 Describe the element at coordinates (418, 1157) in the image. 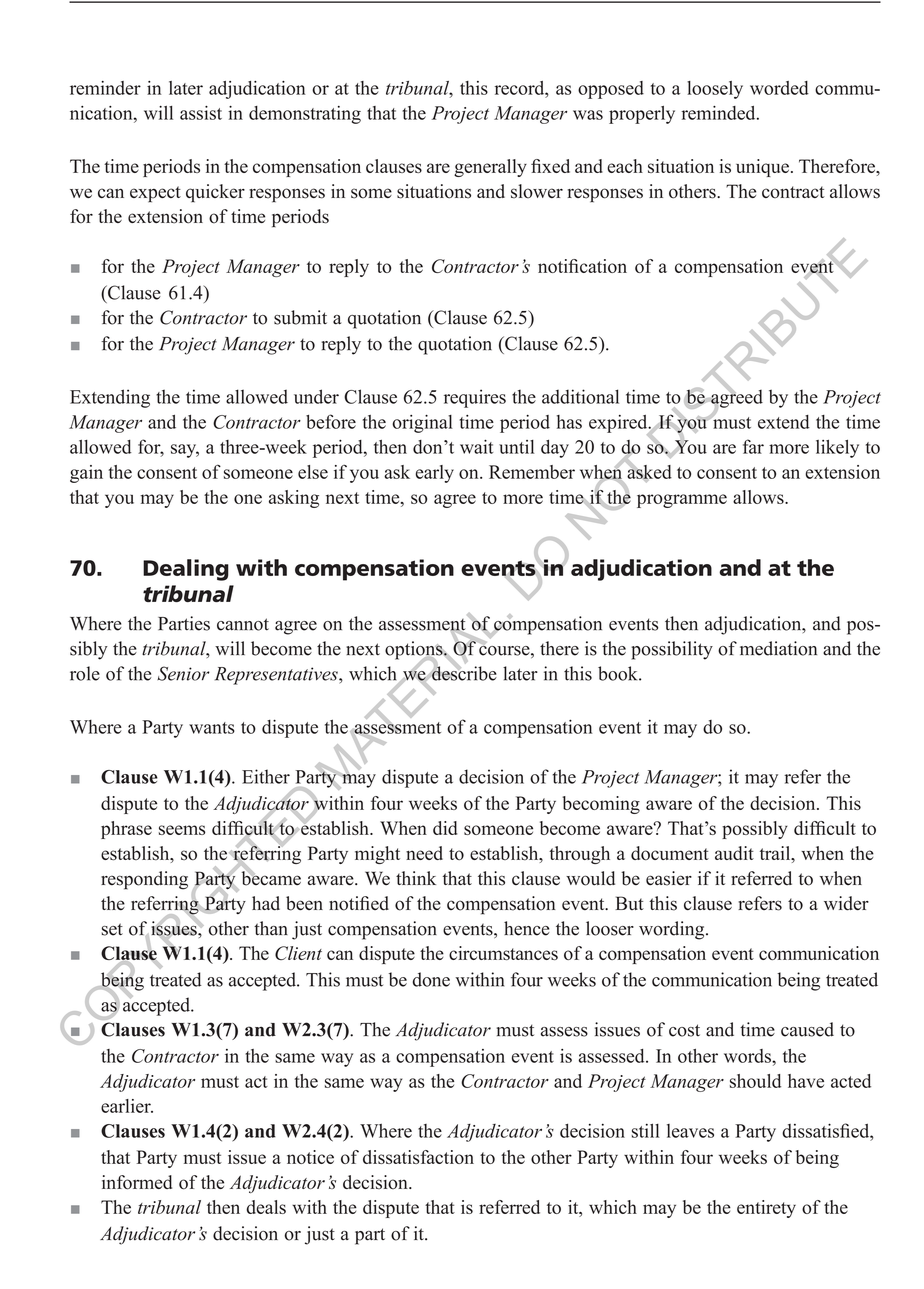

I see `dissatisfaction` at that location.
